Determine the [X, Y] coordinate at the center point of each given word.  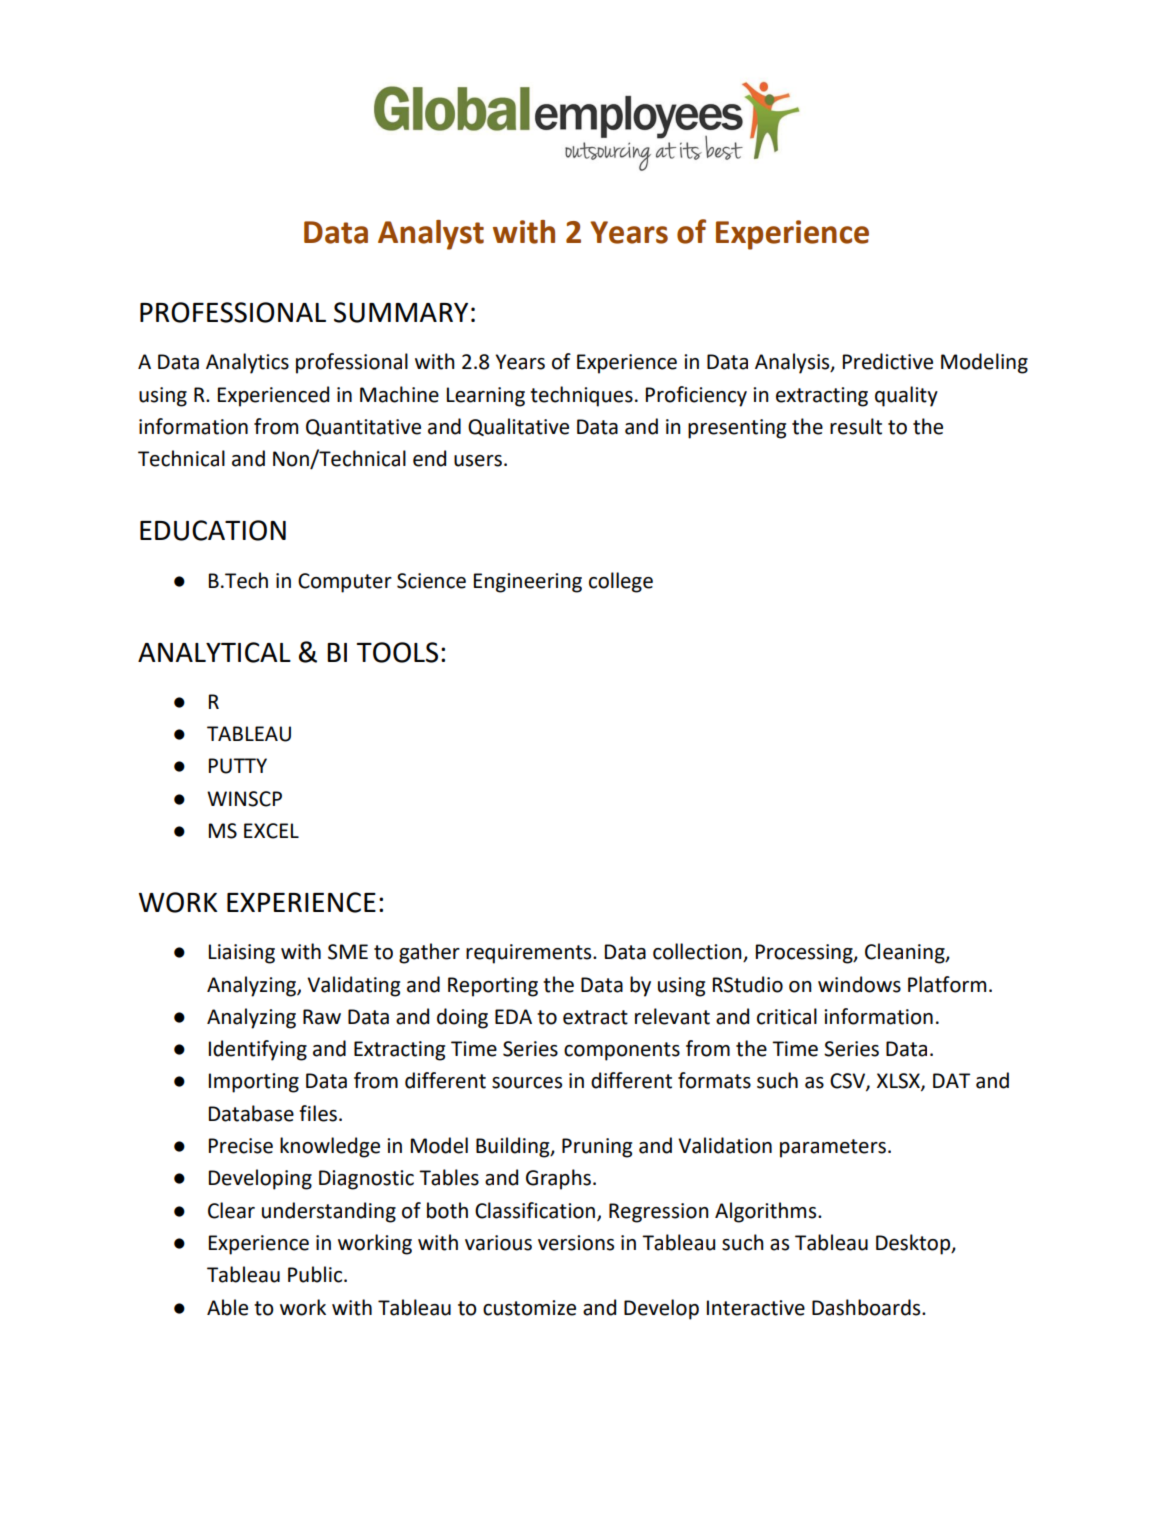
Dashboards [867, 1307]
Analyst [431, 235]
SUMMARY [401, 312]
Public [316, 1274]
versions [576, 1243]
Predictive [888, 361]
